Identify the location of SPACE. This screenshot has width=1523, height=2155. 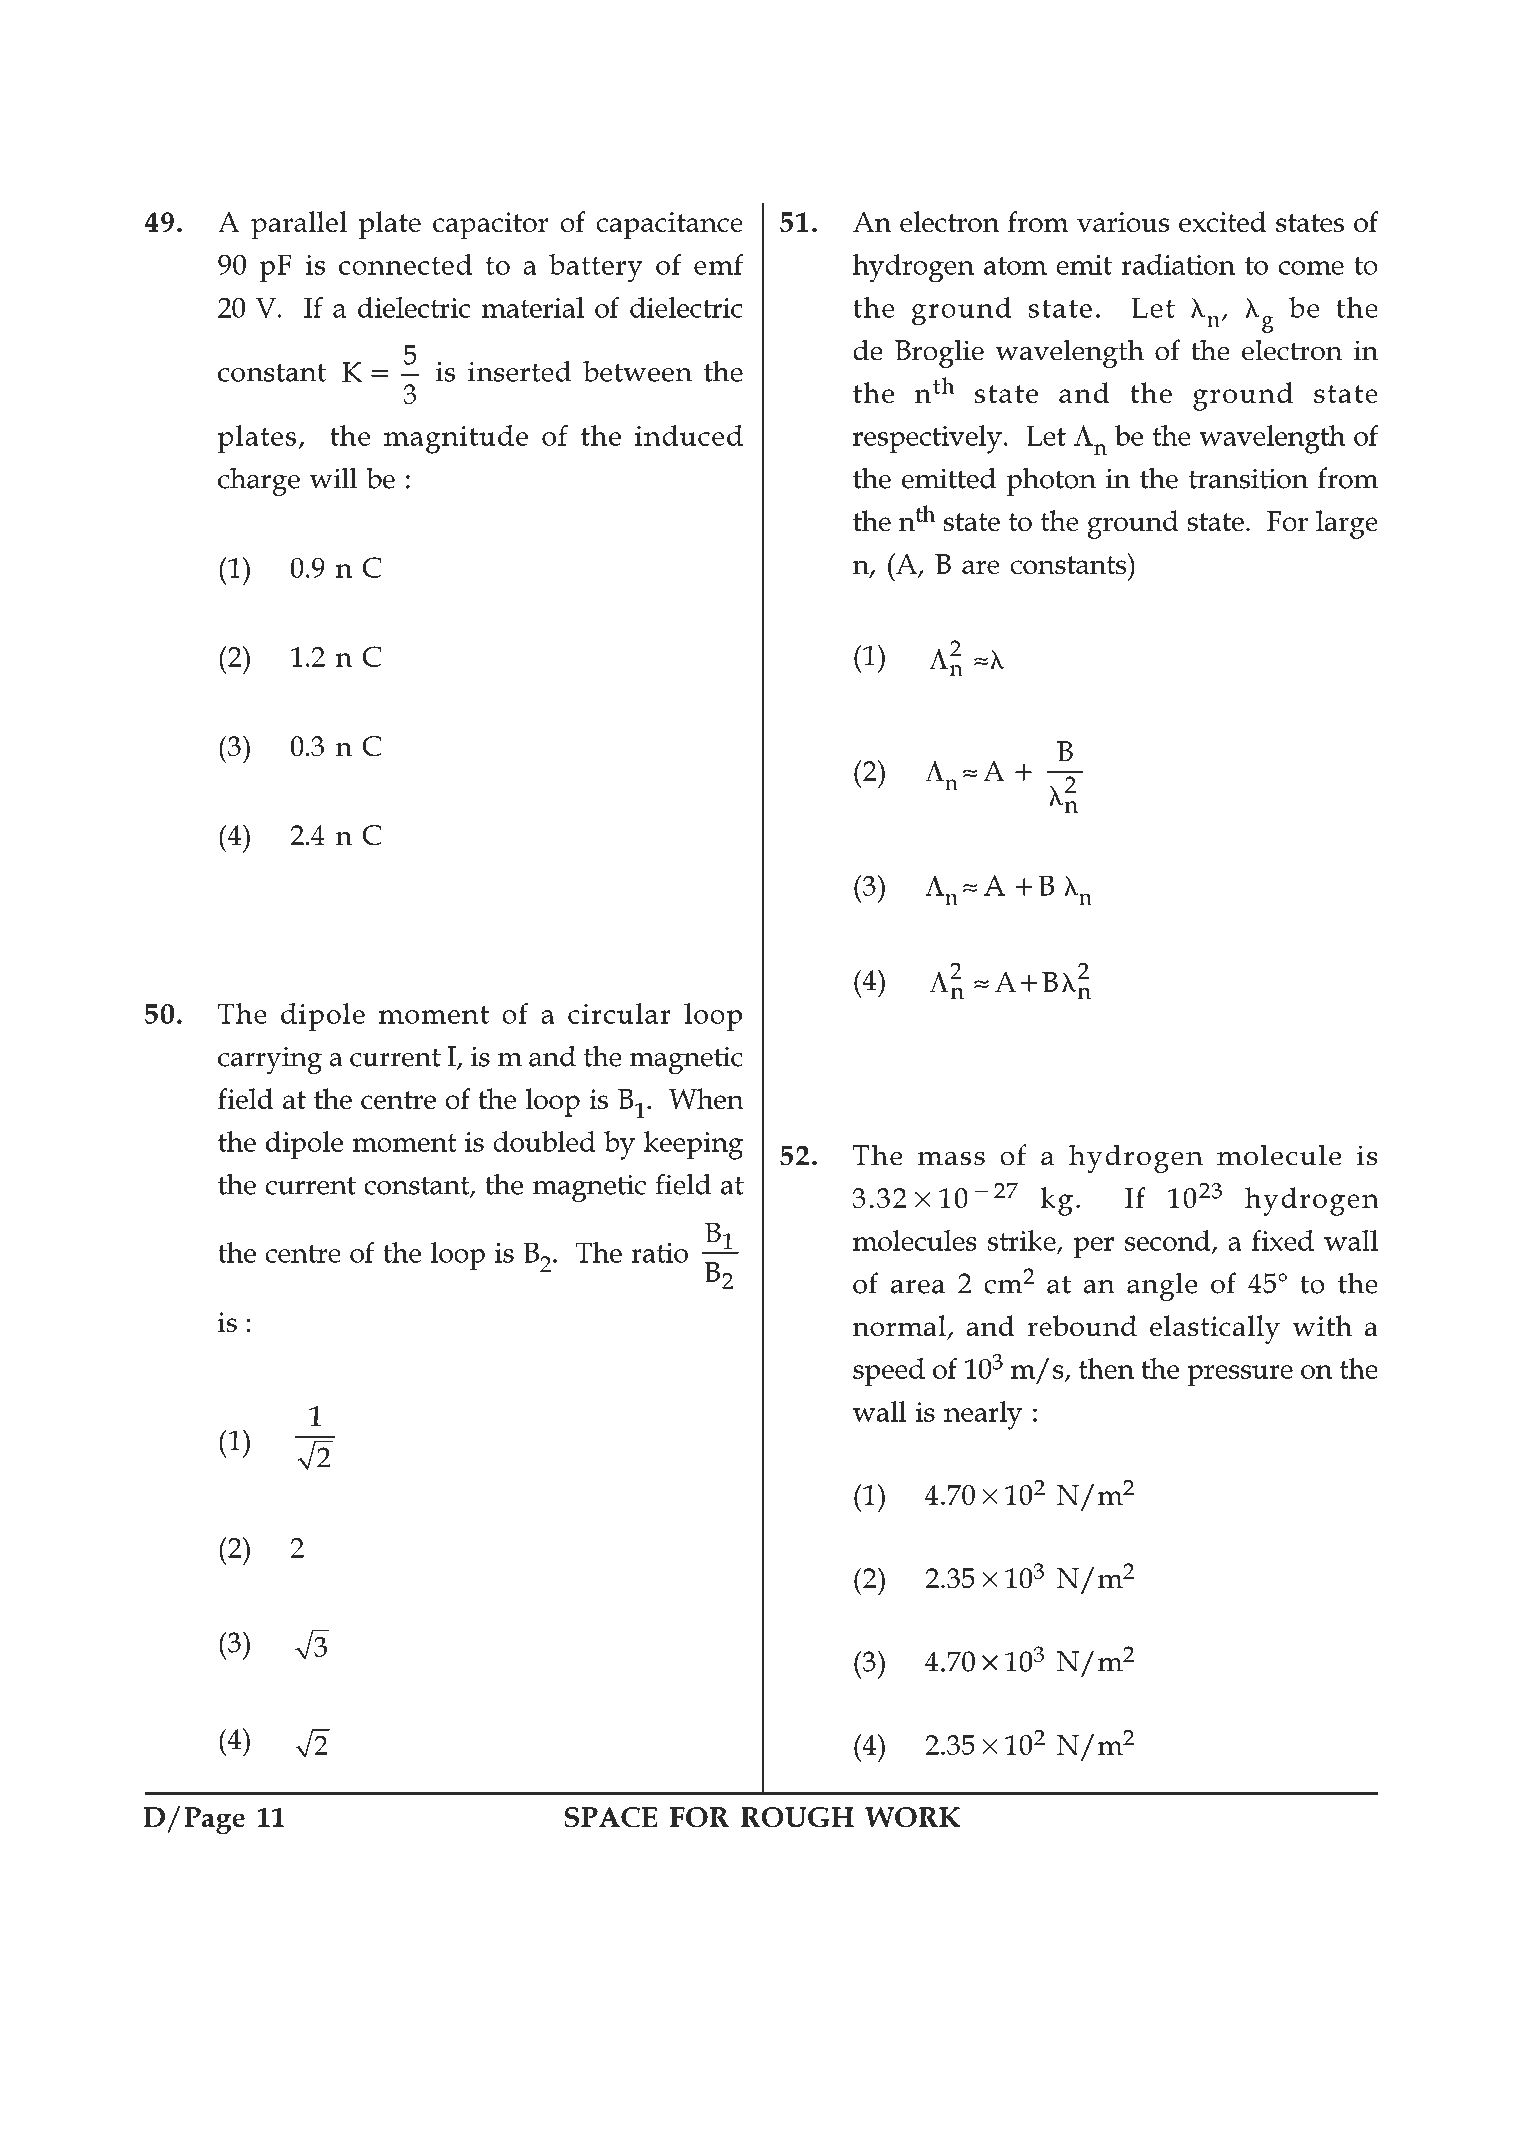
(610, 1817).
